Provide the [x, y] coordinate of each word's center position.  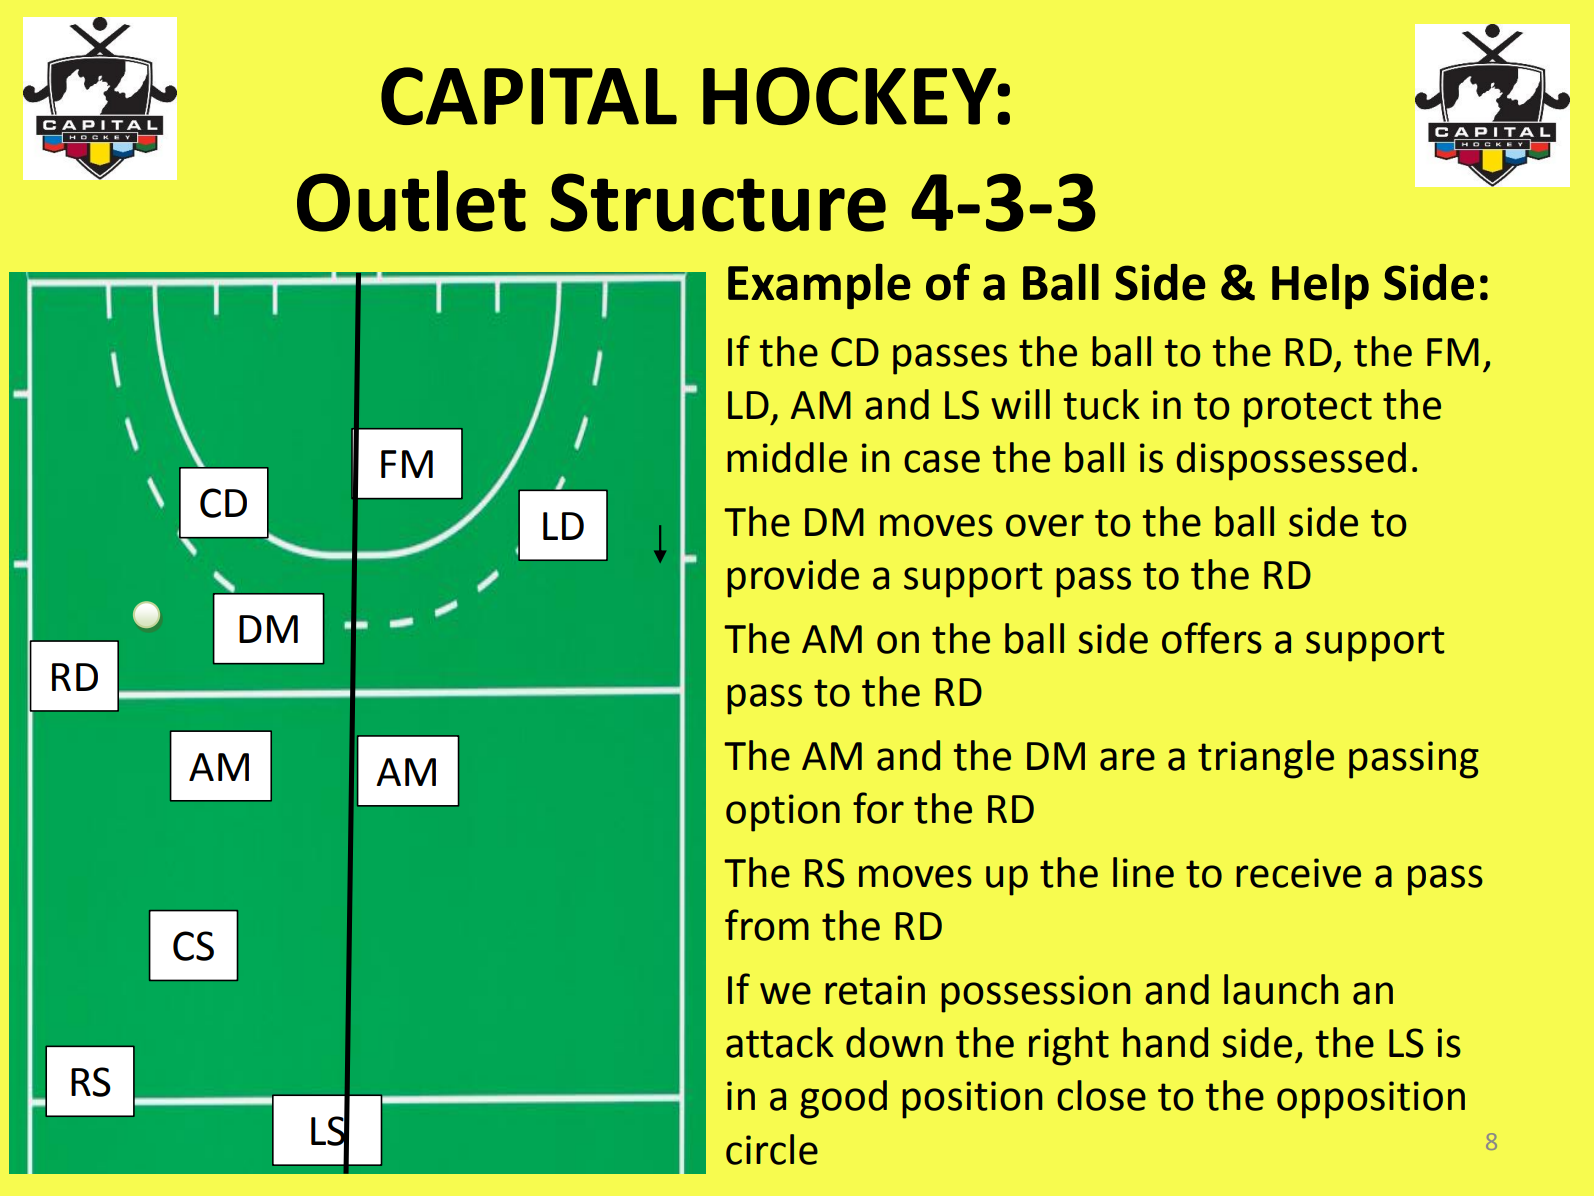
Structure [718, 202]
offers [1212, 638]
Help [1320, 286]
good [843, 1099]
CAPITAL [529, 96]
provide [793, 578]
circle [772, 1149]
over [1045, 525]
